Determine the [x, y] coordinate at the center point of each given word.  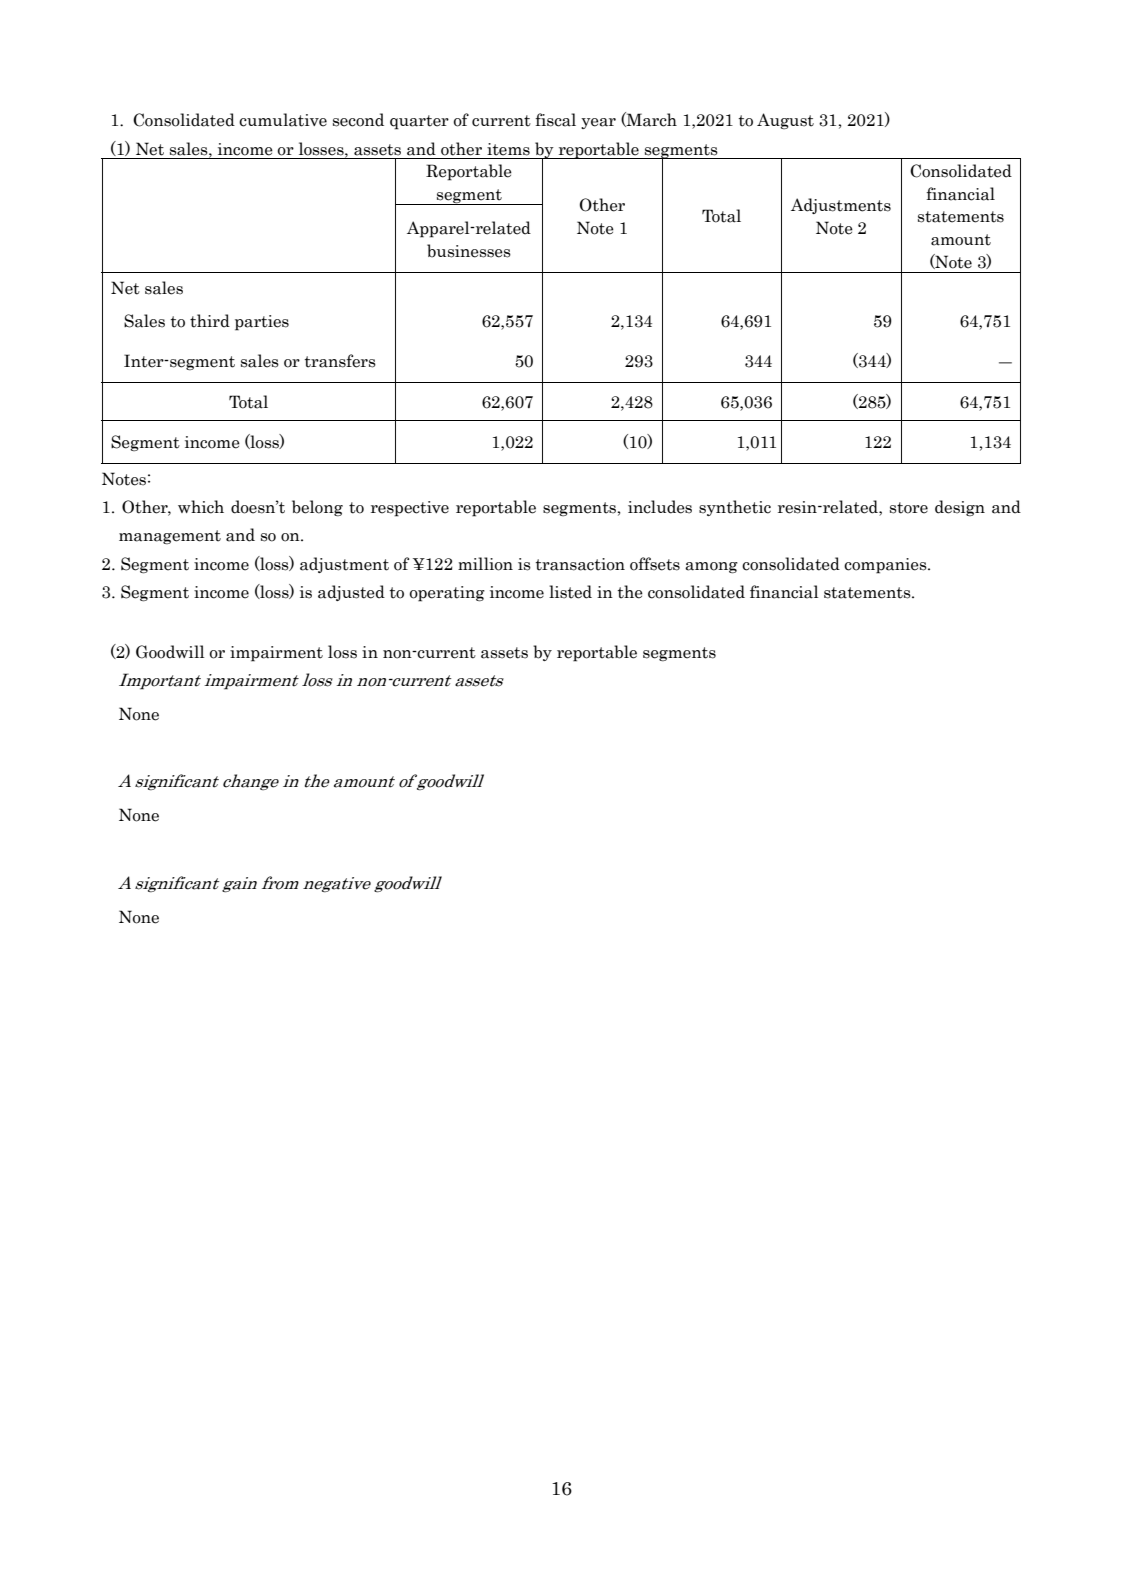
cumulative [283, 120]
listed [570, 592]
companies [886, 566]
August [785, 121]
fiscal [555, 120]
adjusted [351, 593]
